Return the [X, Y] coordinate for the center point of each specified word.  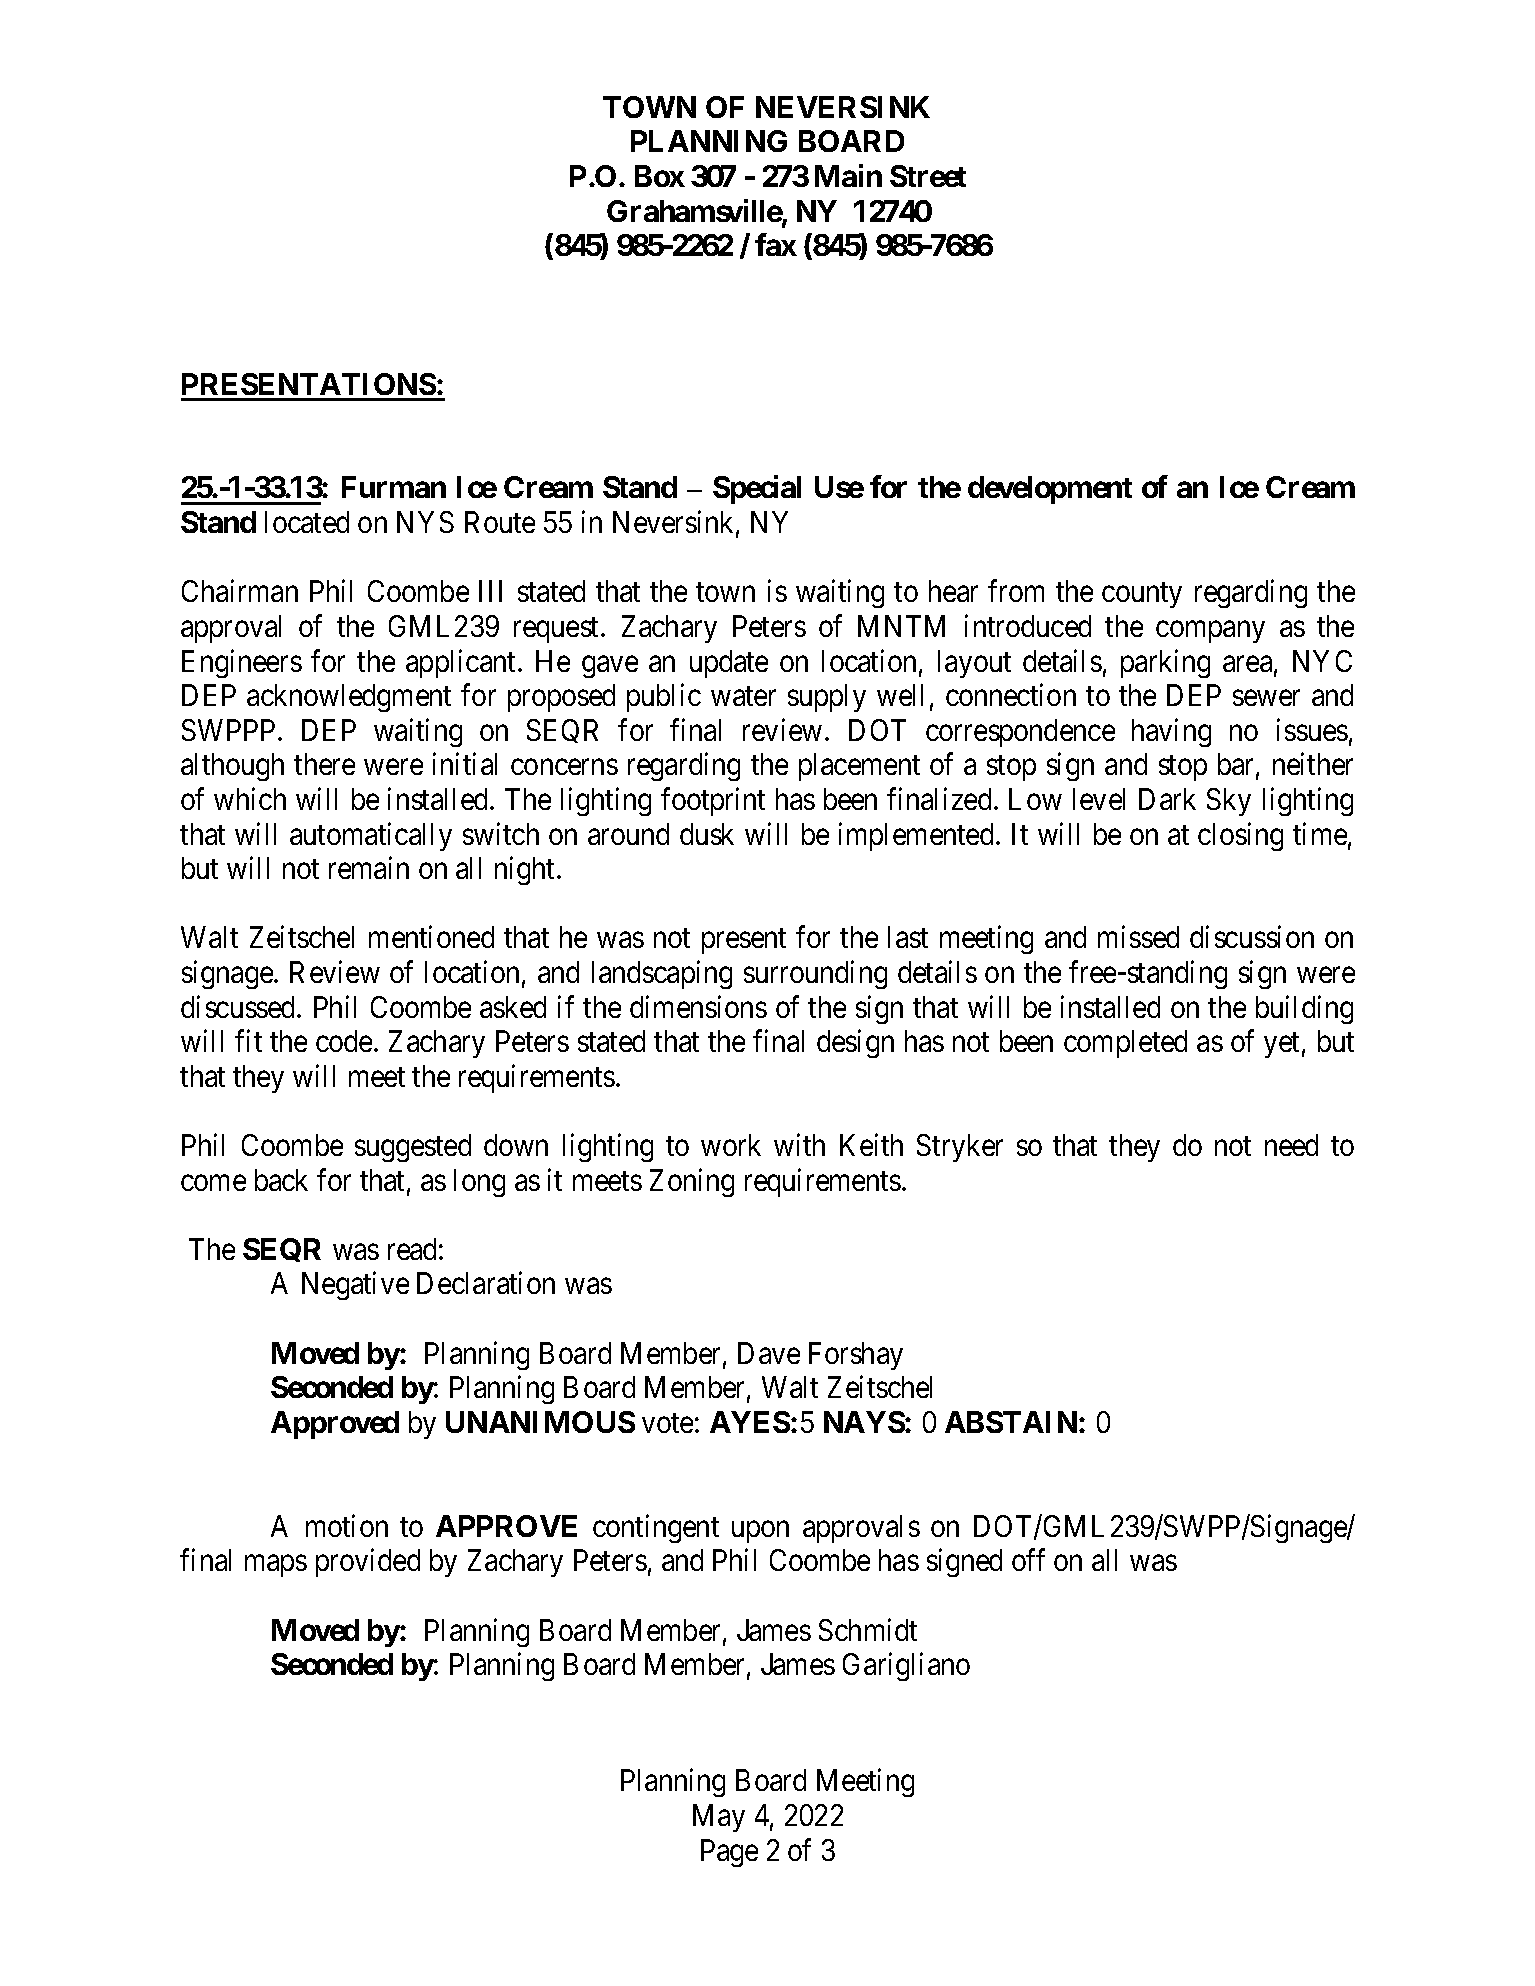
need [1291, 1145]
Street [928, 176]
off [1028, 1560]
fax [776, 244]
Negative [355, 1286]
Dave [769, 1353]
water [743, 696]
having [1171, 732]
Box [660, 176]
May [719, 1818]
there [324, 764]
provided [368, 1563]
